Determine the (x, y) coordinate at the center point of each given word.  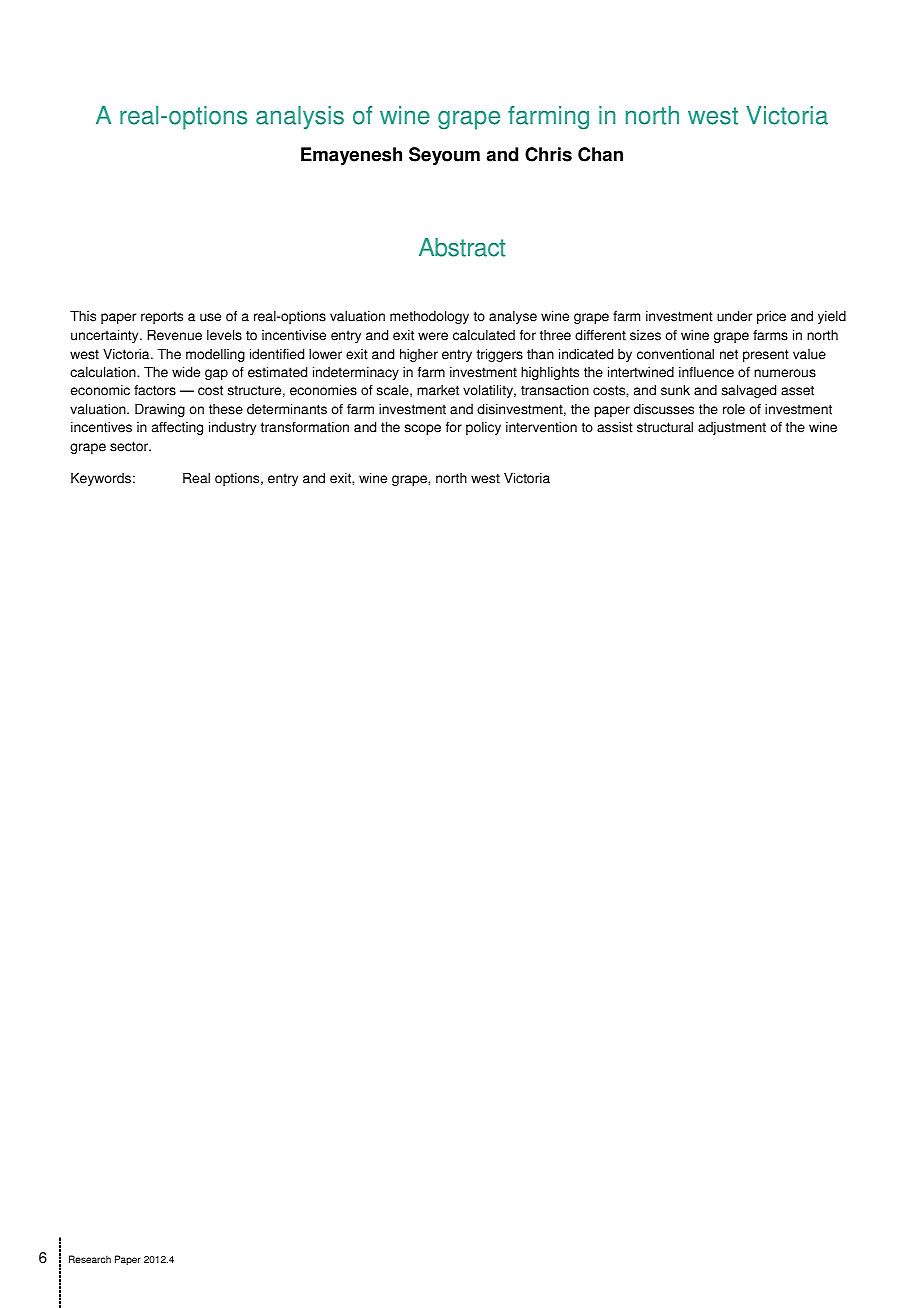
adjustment (732, 428)
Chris (548, 154)
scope (423, 429)
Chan (600, 154)
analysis (300, 118)
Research (90, 1259)
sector (130, 446)
